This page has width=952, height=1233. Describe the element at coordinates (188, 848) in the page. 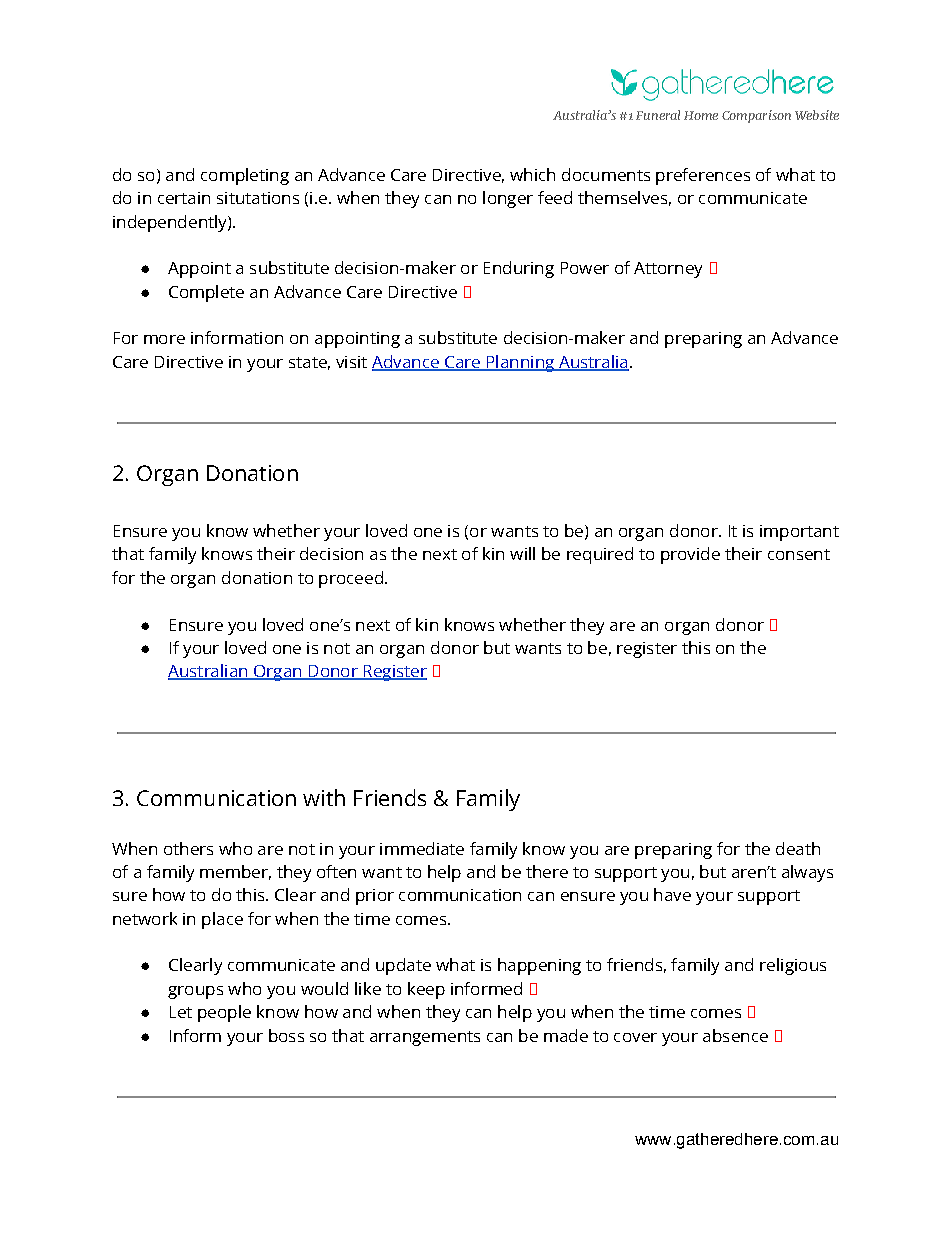

I see `others` at that location.
